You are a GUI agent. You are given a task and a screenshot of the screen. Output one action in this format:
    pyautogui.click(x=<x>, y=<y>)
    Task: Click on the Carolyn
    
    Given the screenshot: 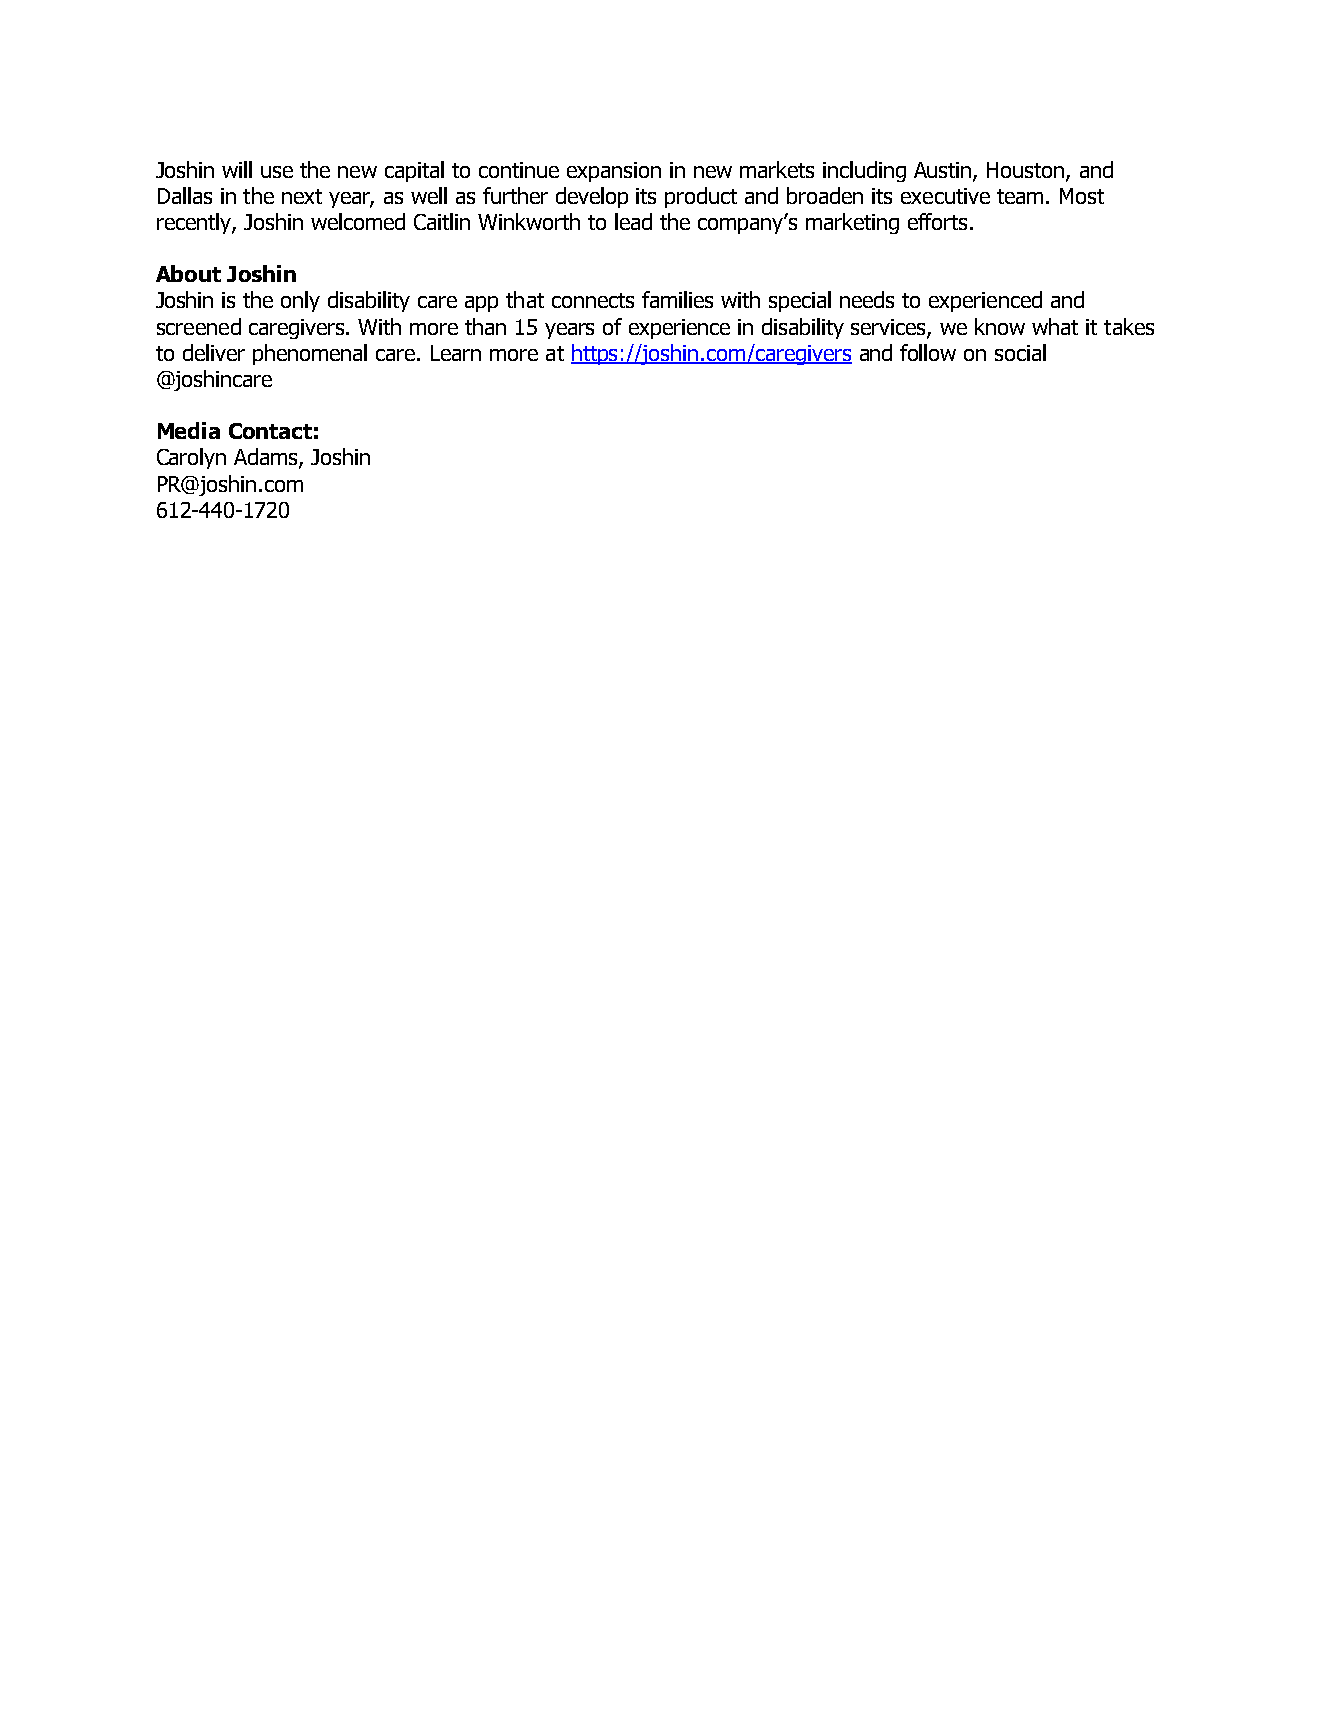 What is the action you would take?
    pyautogui.click(x=191, y=458)
